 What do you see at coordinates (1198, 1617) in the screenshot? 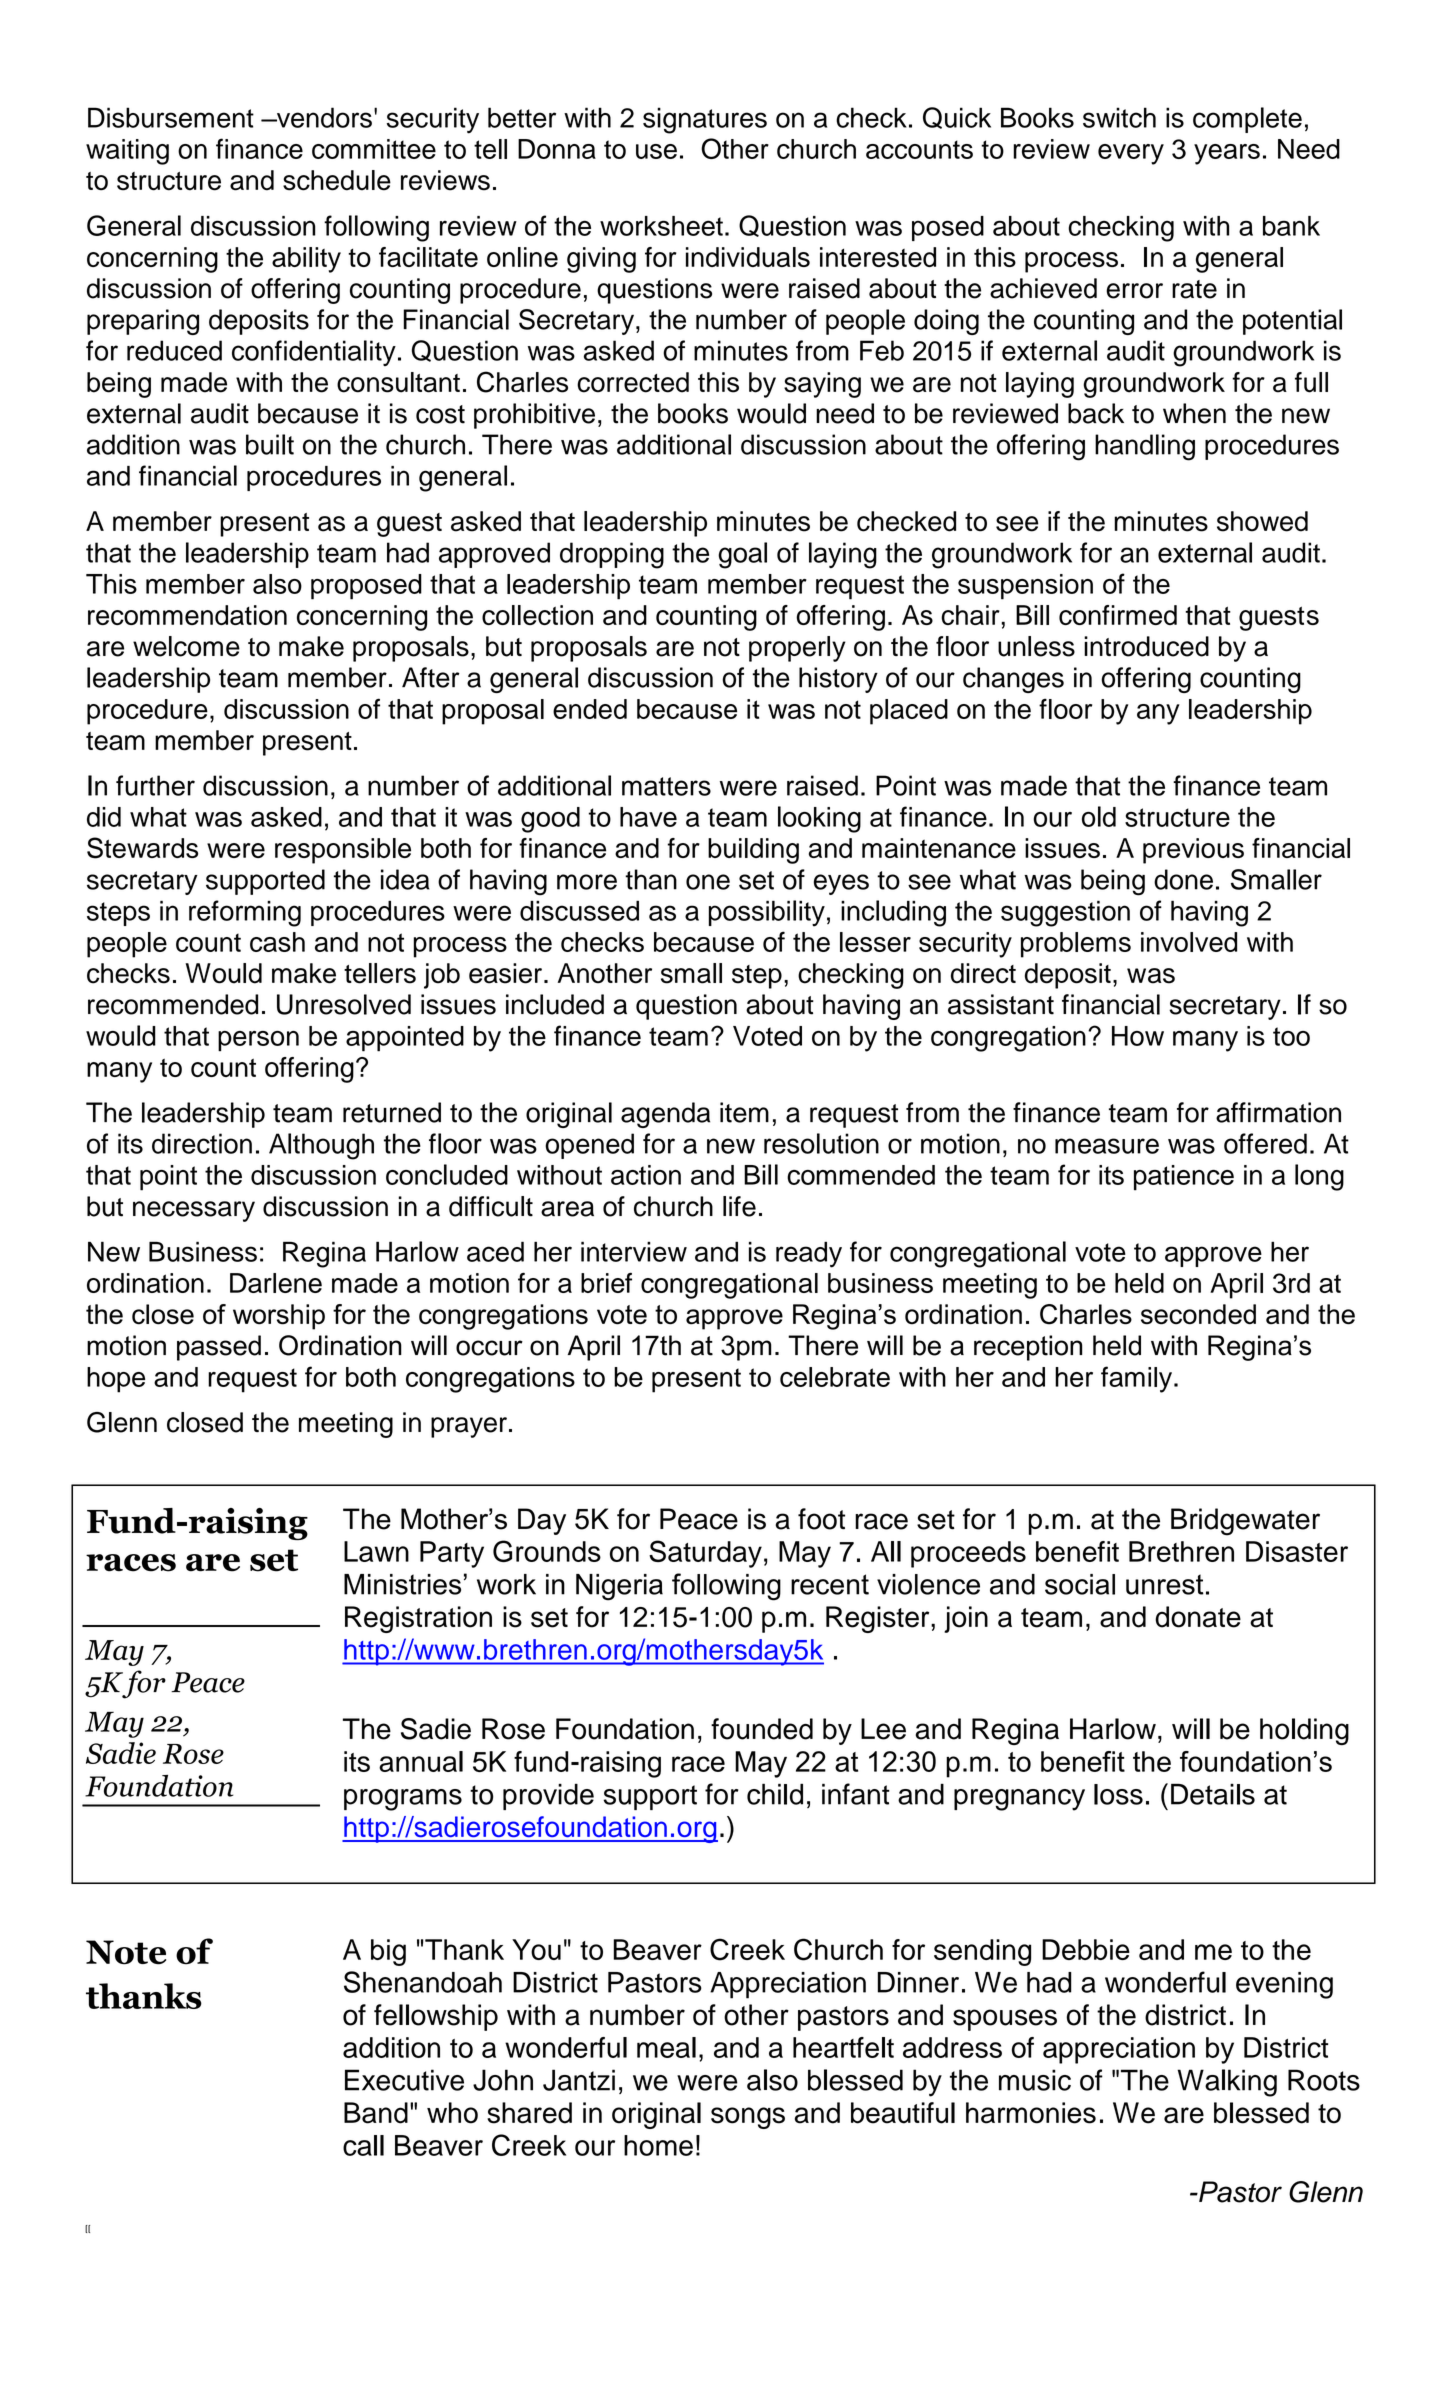
I see `donate` at bounding box center [1198, 1617].
